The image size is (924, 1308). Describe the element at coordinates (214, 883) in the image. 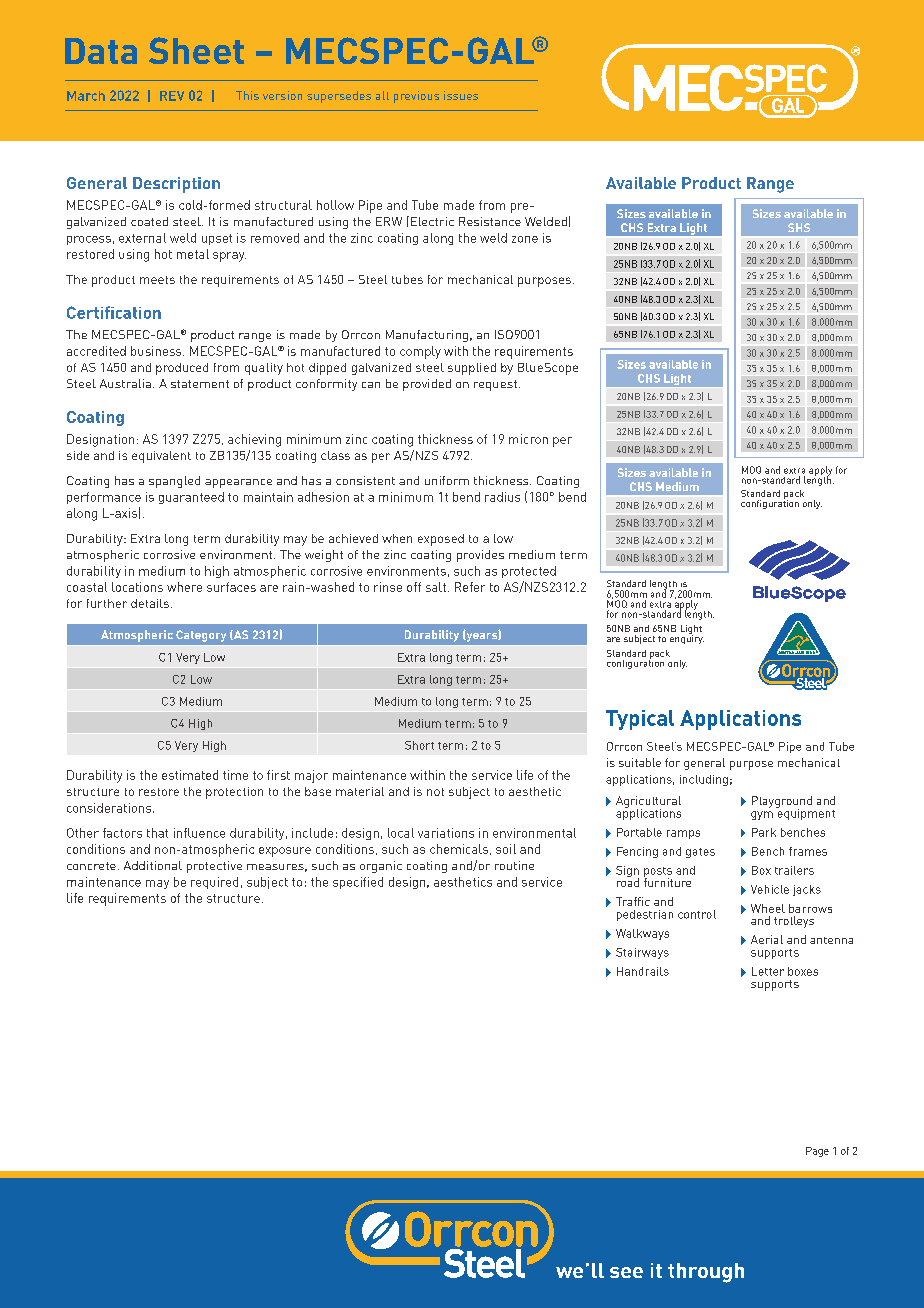

I see `required` at that location.
